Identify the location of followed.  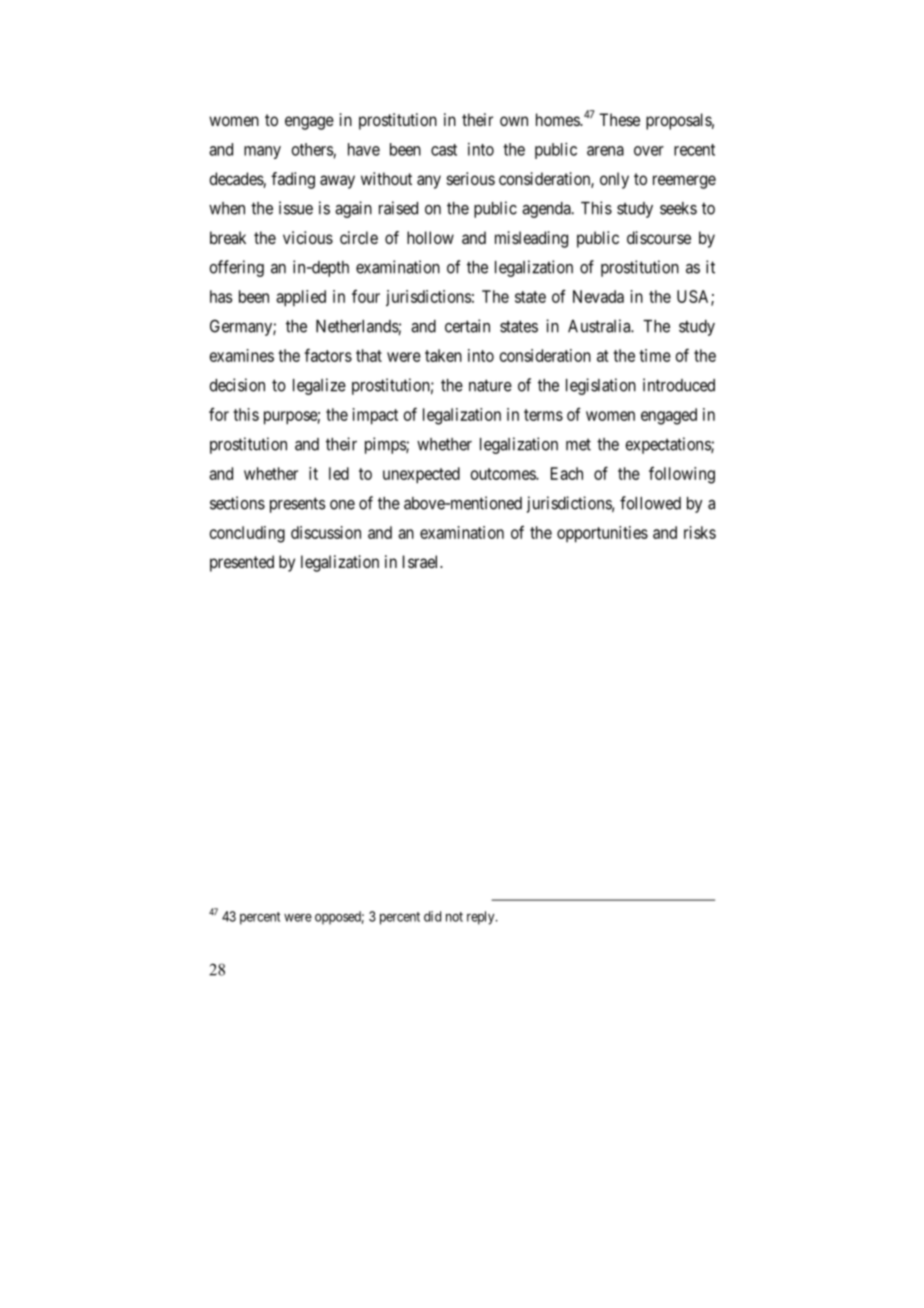
(650, 503).
